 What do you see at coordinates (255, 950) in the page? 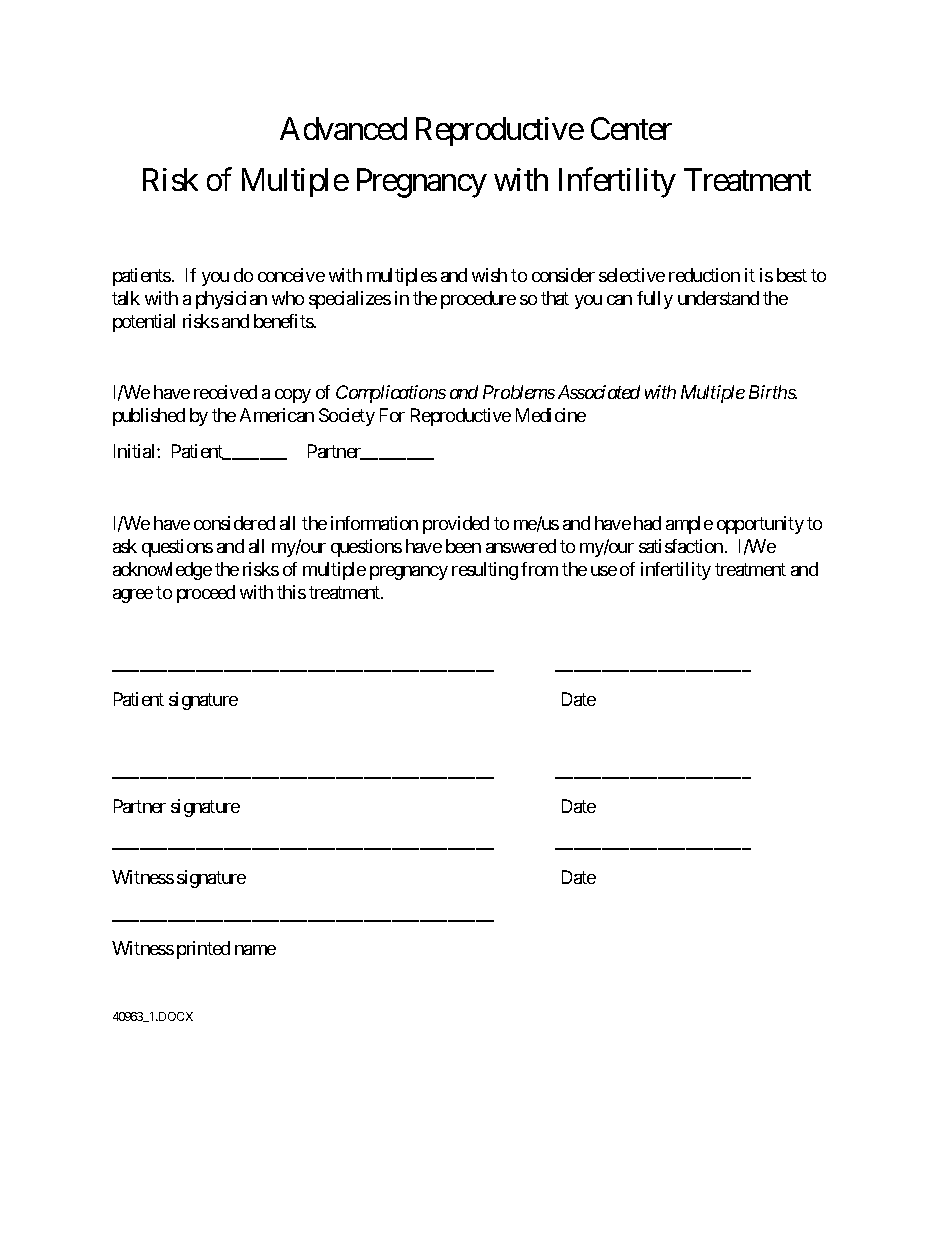
I see `name` at bounding box center [255, 950].
